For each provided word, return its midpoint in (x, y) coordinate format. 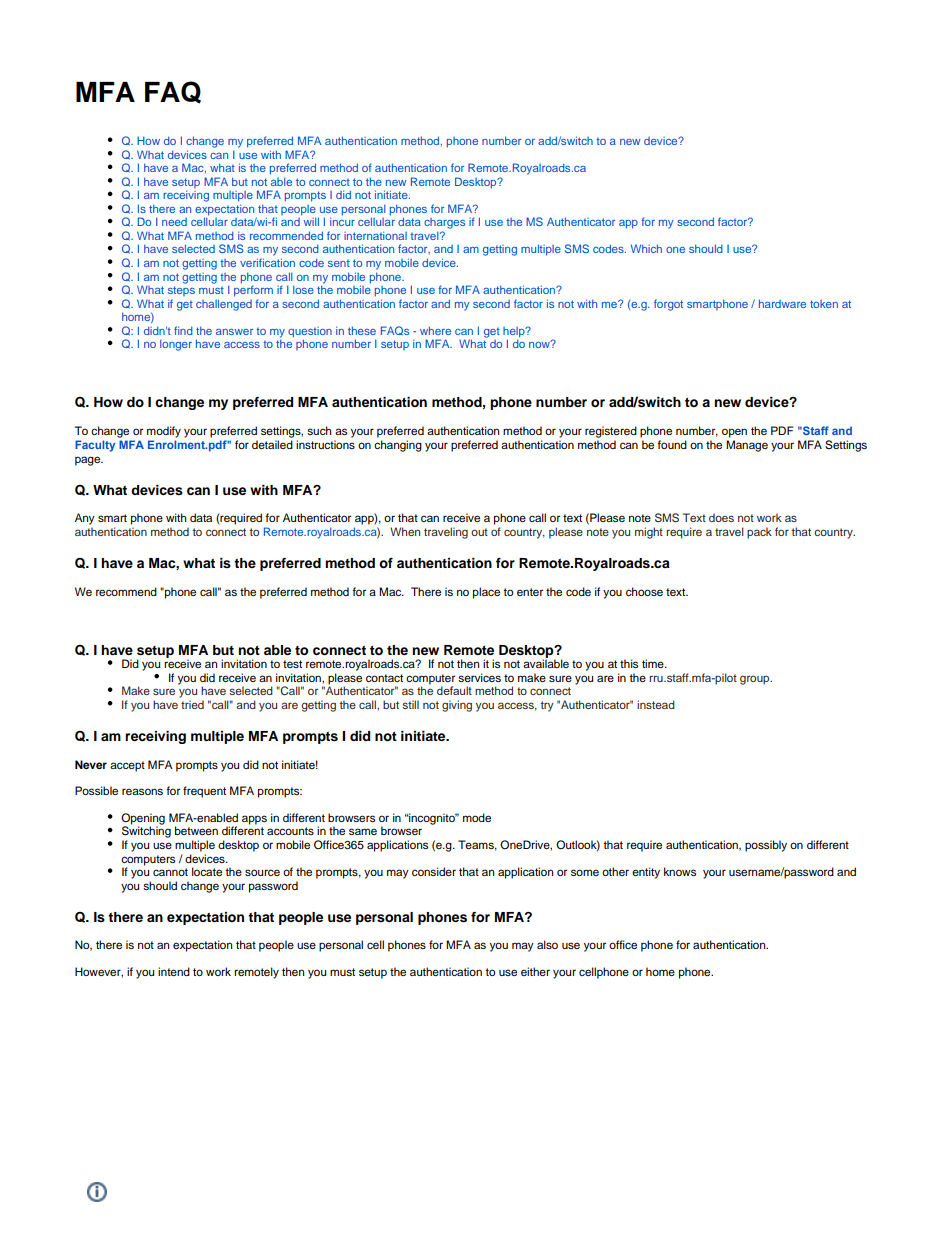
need (174, 222)
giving (457, 706)
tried (192, 704)
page (89, 461)
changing (398, 446)
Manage (747, 446)
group (756, 680)
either (535, 971)
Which (646, 248)
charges (444, 223)
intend (174, 971)
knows (680, 871)
